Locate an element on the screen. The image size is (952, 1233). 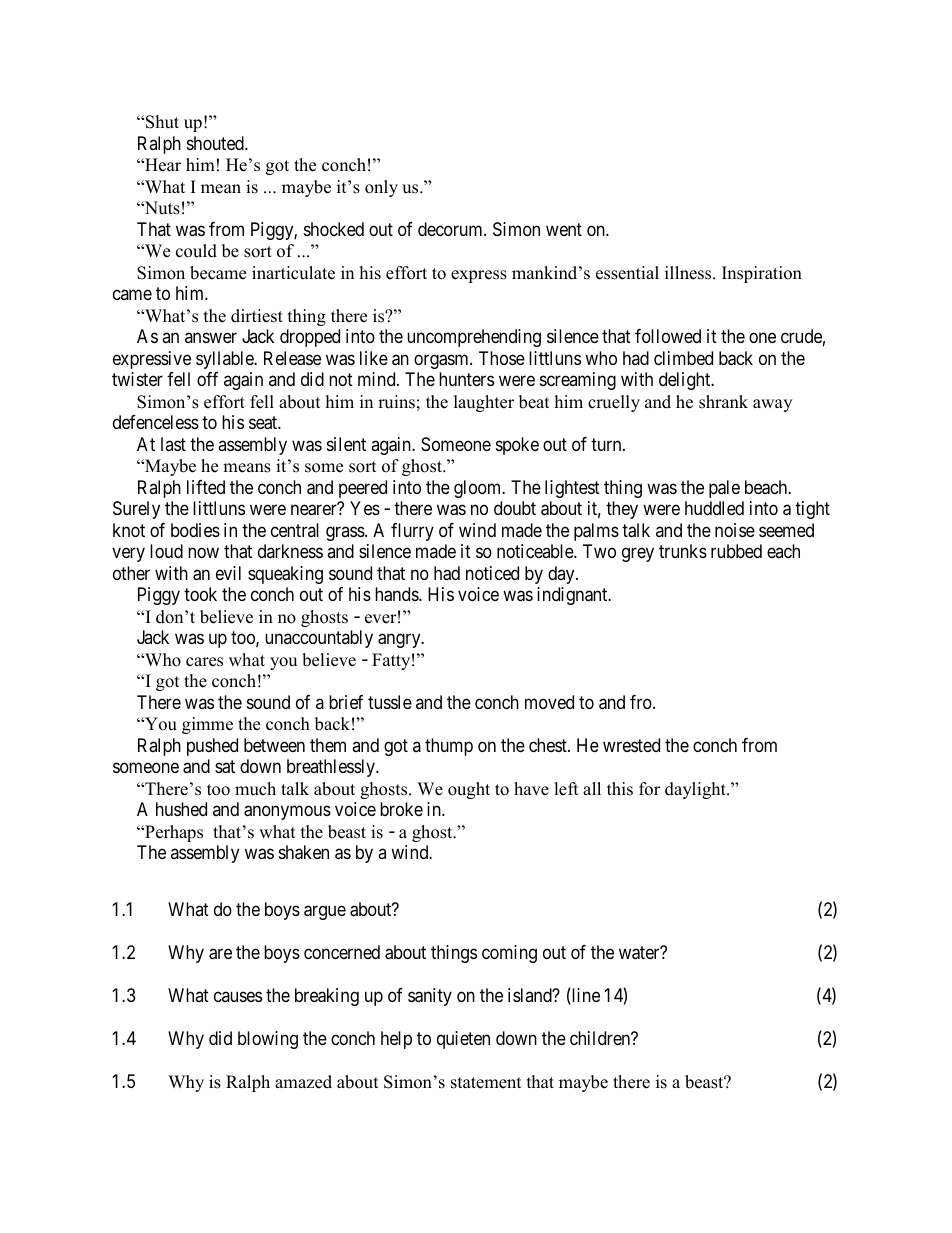
bodies is located at coordinates (195, 530).
